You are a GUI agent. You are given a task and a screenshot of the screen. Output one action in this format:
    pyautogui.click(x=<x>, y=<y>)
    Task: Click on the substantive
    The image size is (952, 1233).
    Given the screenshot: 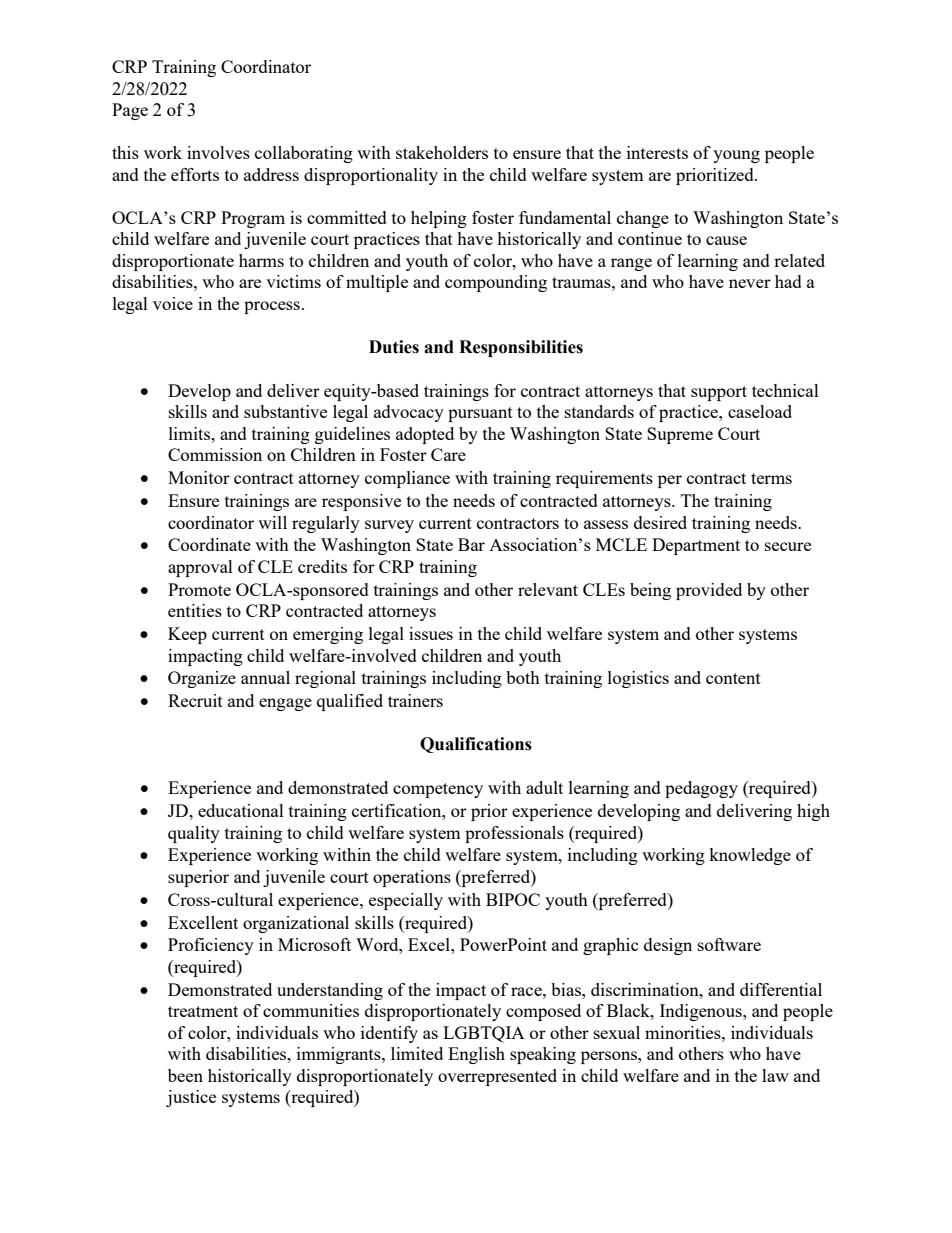 What is the action you would take?
    pyautogui.click(x=285, y=411)
